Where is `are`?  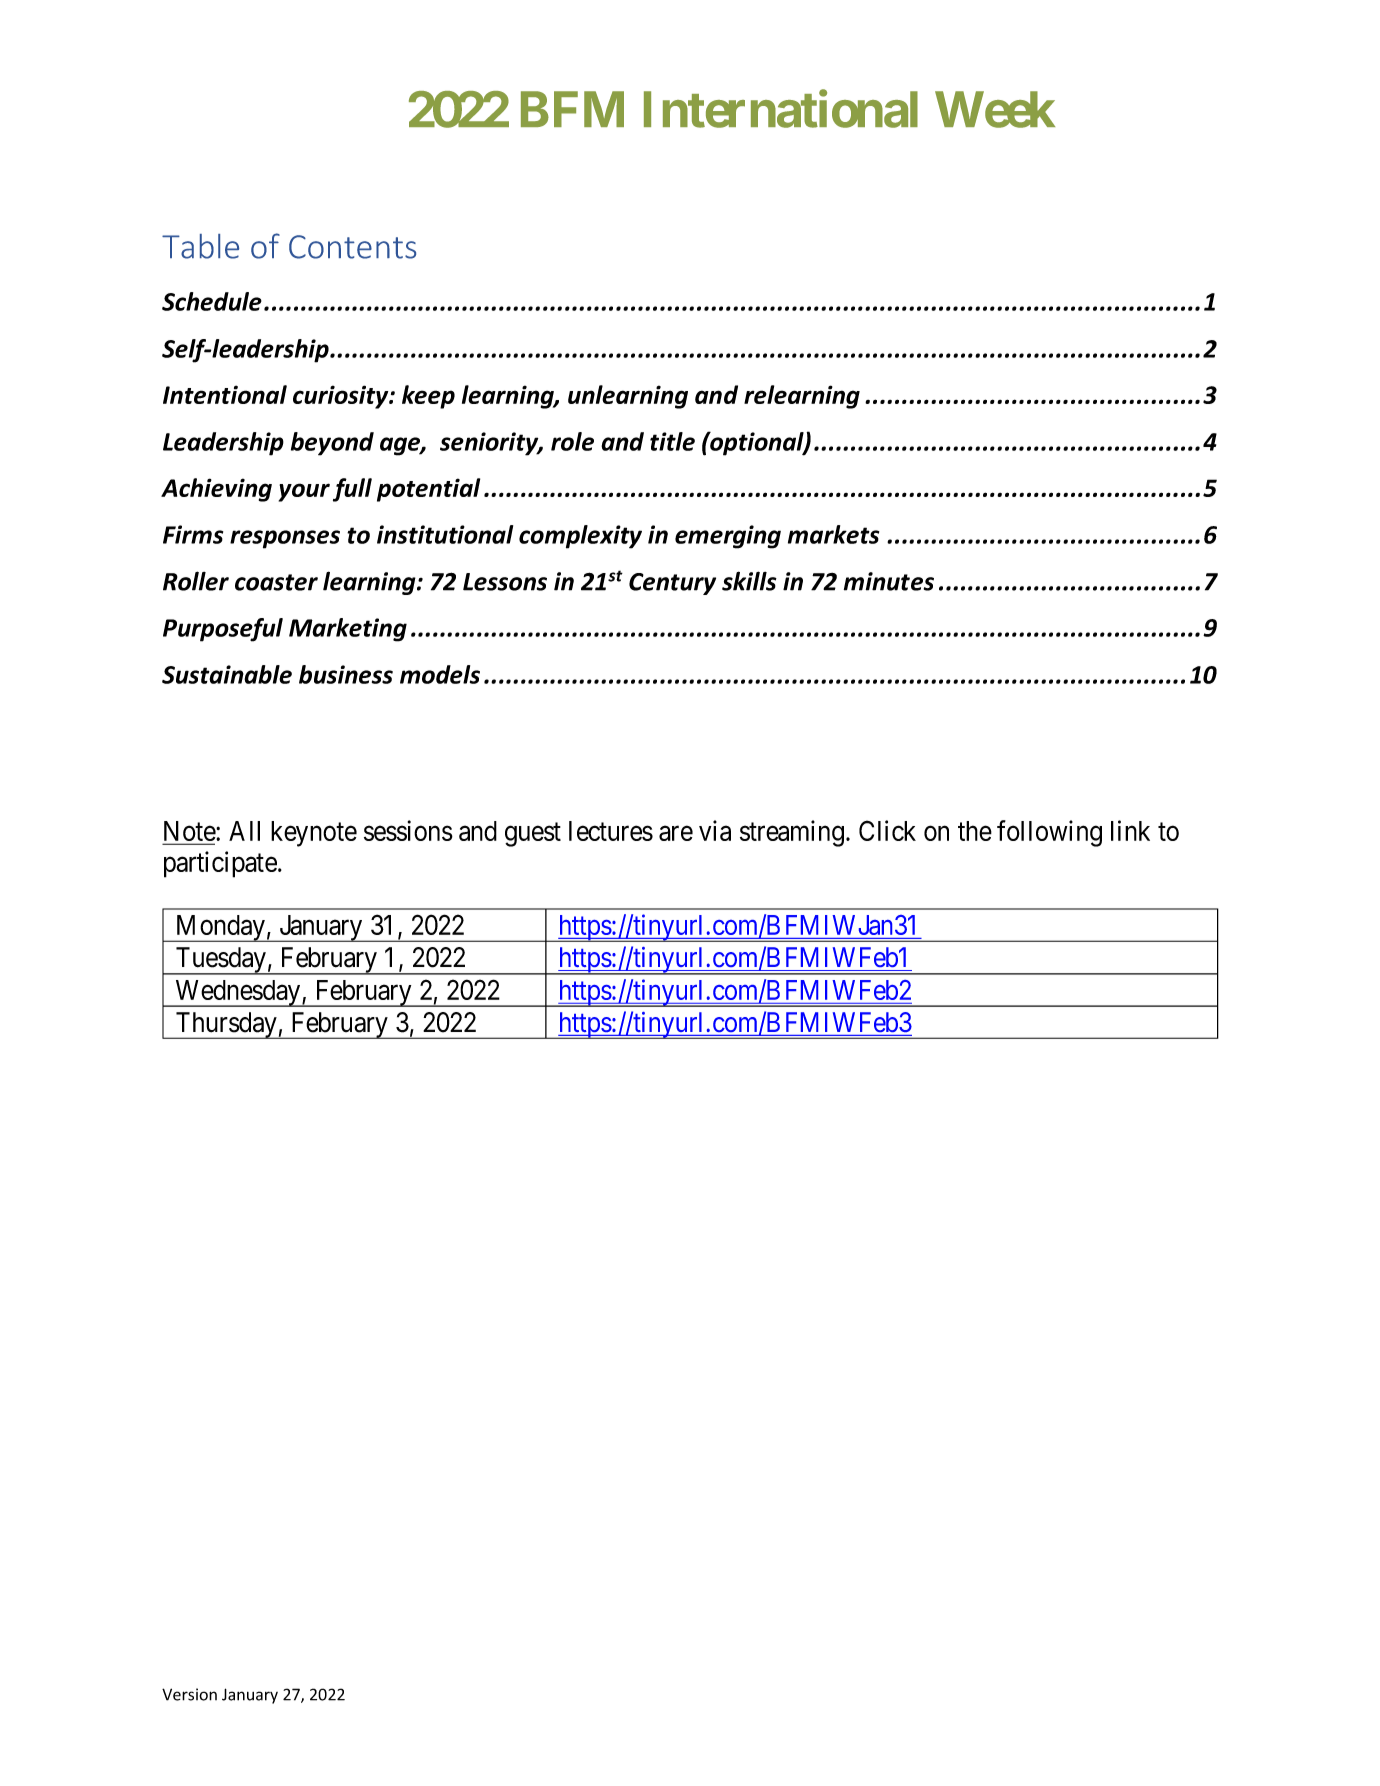
are is located at coordinates (676, 833).
